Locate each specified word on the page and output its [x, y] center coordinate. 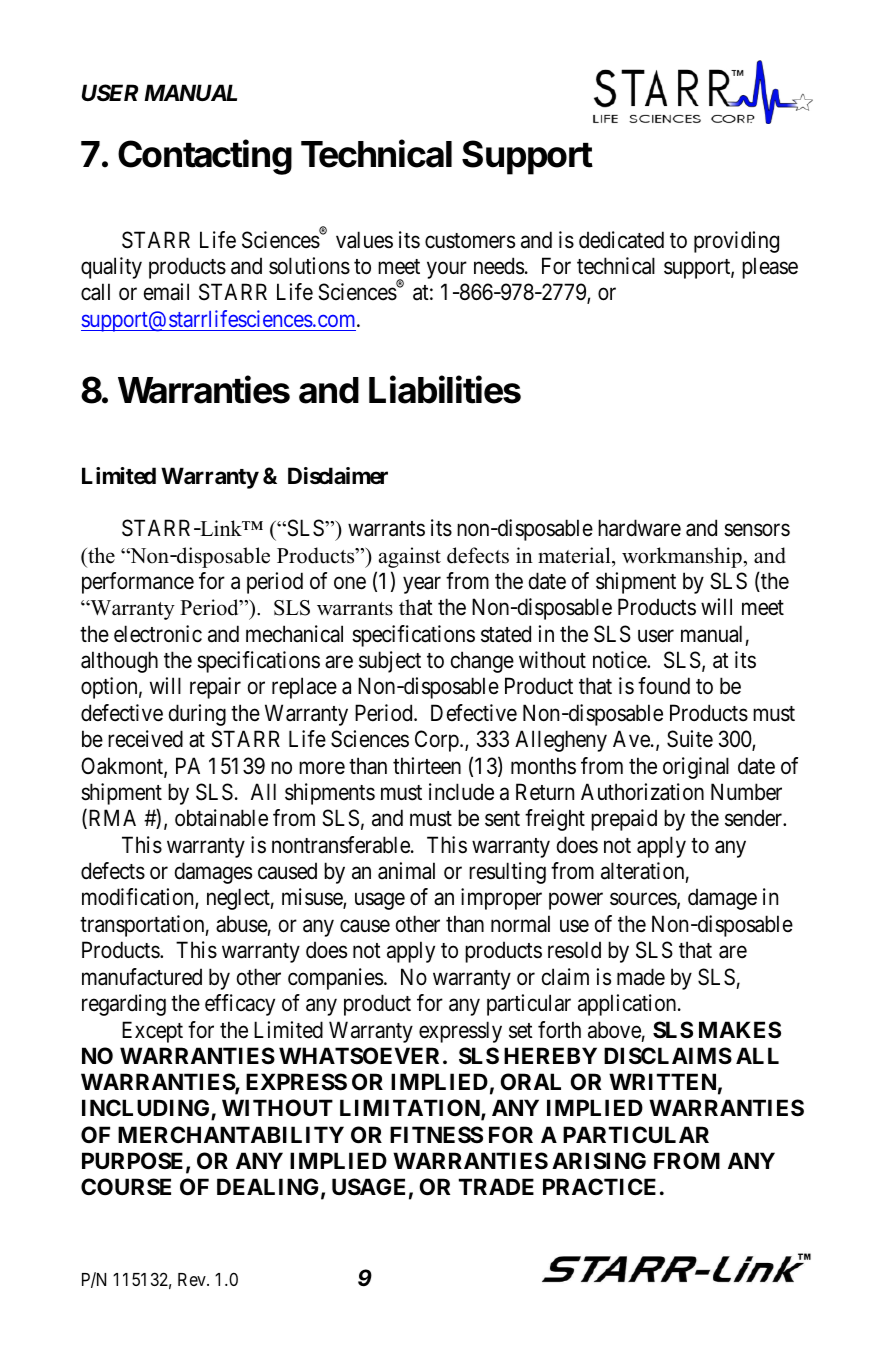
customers [470, 241]
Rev [193, 1279]
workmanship [683, 557]
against [410, 557]
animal [406, 871]
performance [138, 583]
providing [736, 242]
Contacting [205, 157]
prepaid [624, 820]
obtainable [221, 818]
